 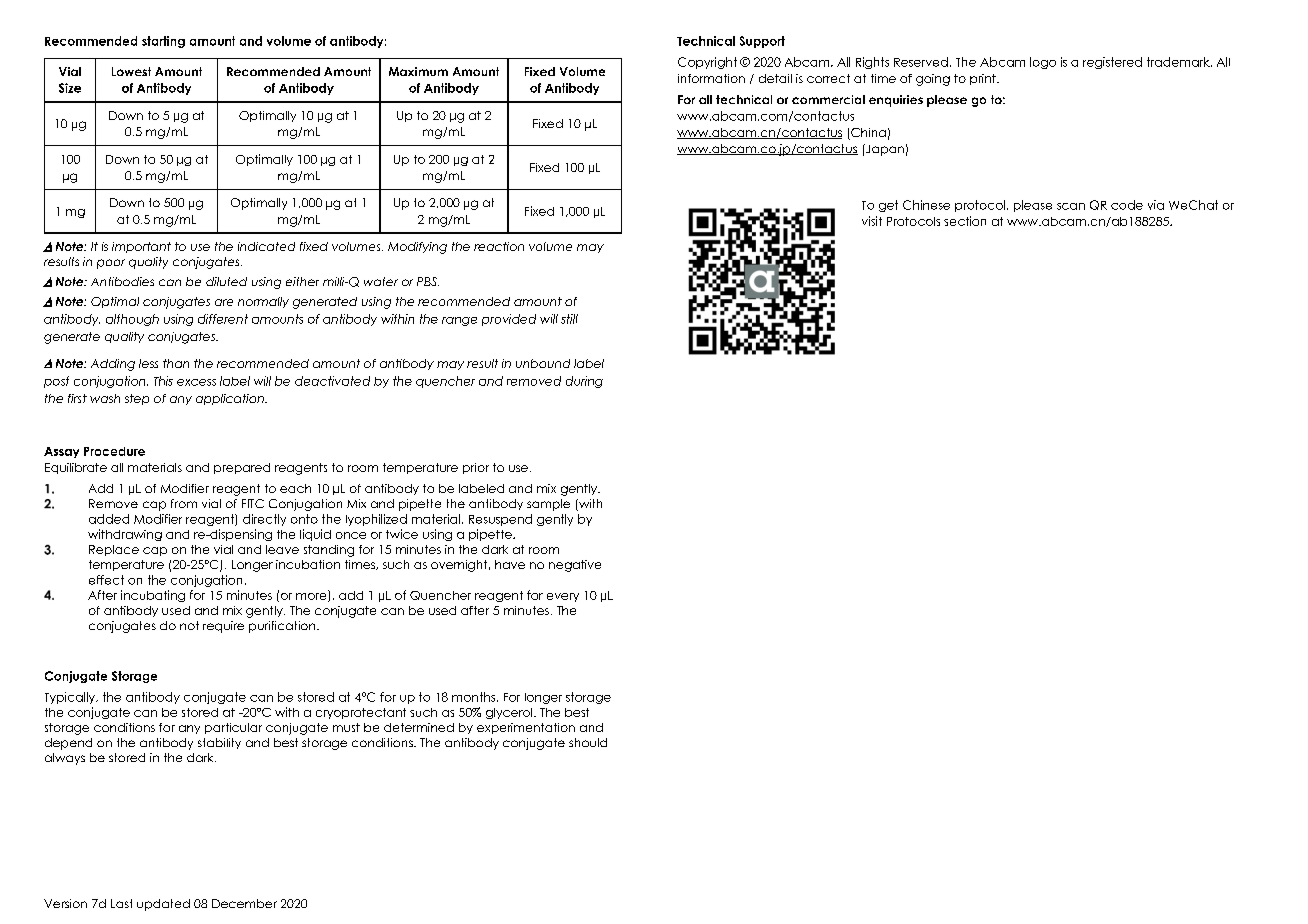 I want to click on Copyright, so click(x=707, y=63).
